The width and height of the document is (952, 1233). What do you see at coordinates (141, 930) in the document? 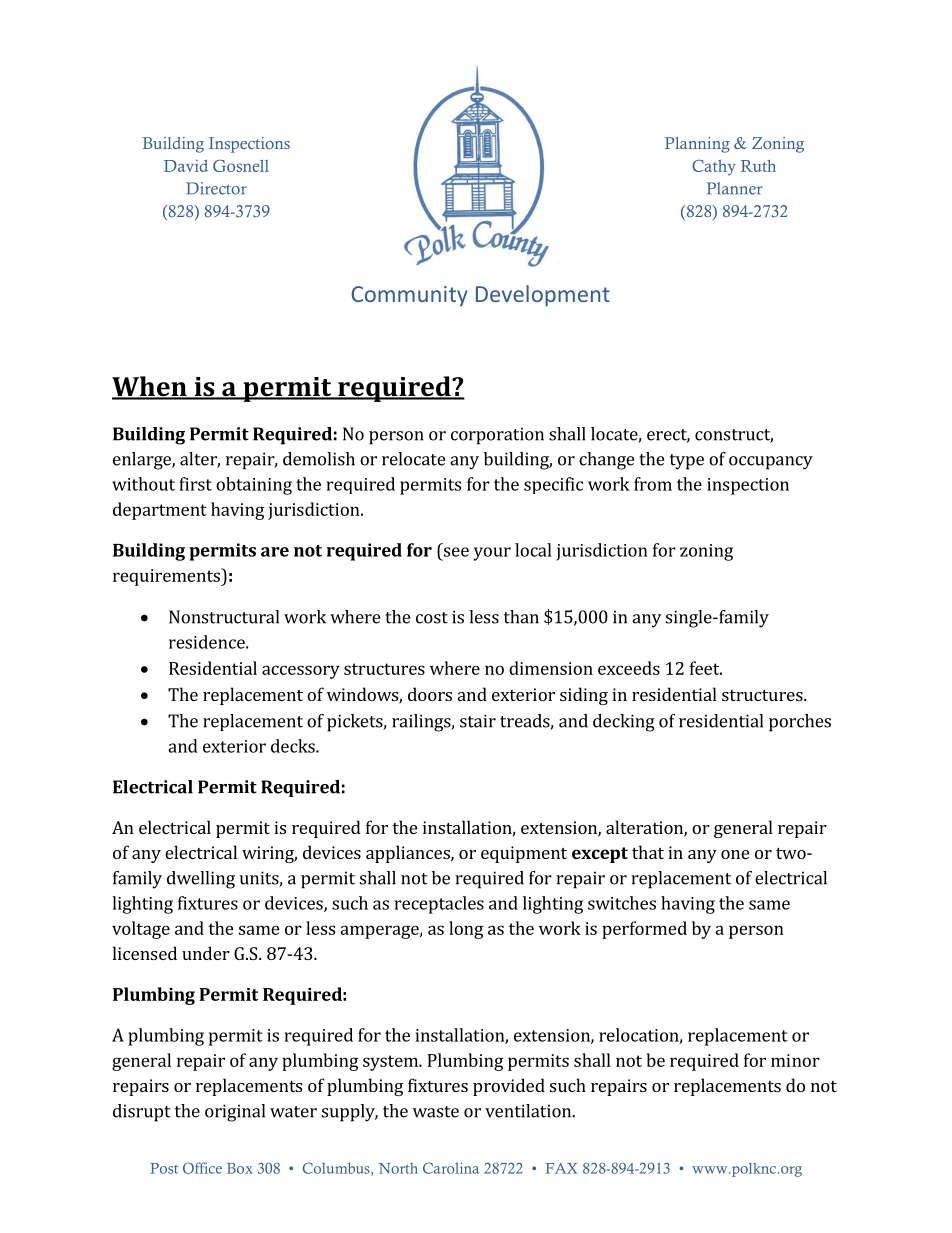
I see `voltage` at bounding box center [141, 930].
